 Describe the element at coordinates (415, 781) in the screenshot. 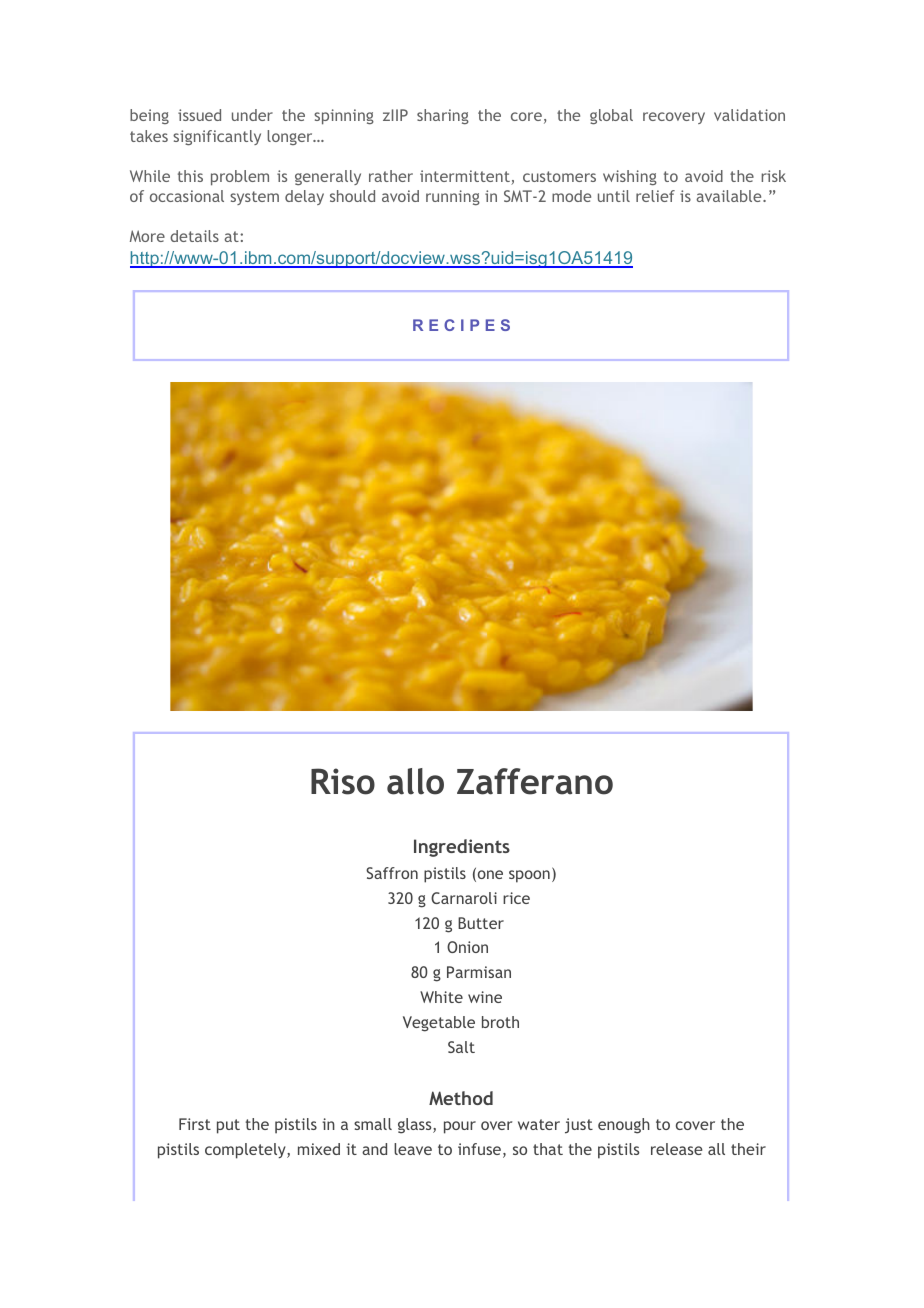

I see `allo` at that location.
